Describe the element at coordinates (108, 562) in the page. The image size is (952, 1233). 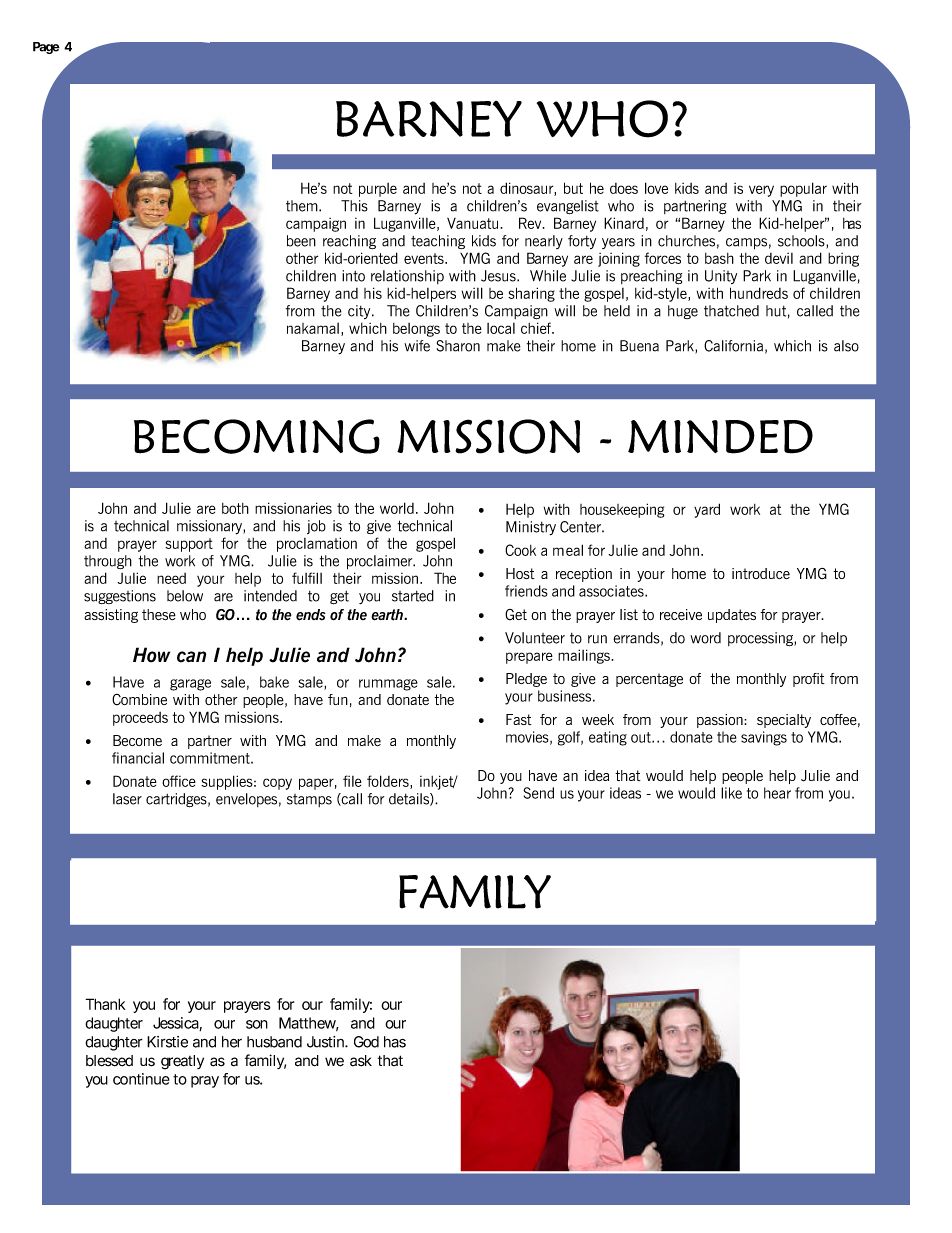
I see `through` at that location.
